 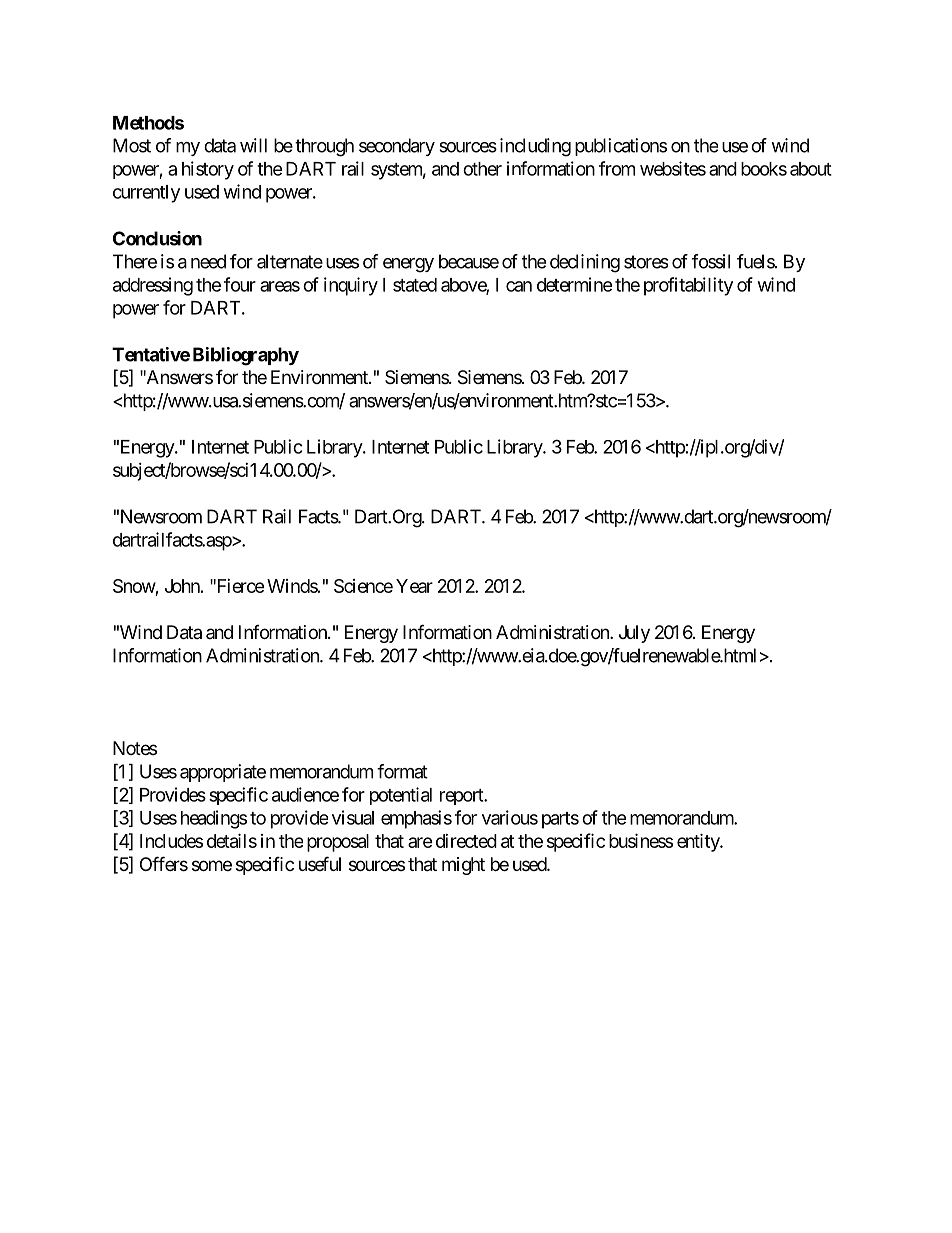 What do you see at coordinates (208, 170) in the page?
I see `history` at bounding box center [208, 170].
